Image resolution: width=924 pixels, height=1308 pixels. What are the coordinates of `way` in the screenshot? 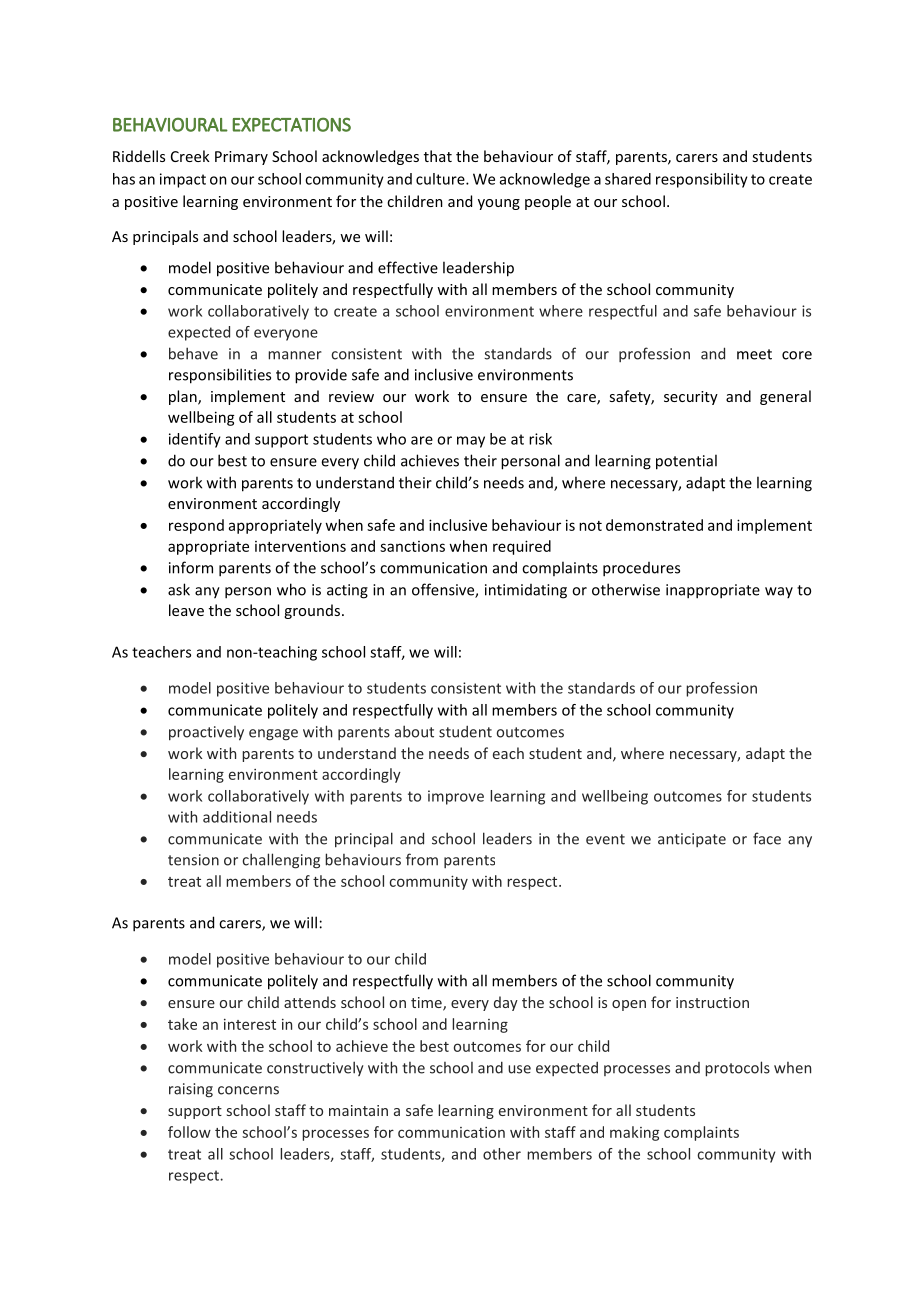 It's located at (779, 592).
